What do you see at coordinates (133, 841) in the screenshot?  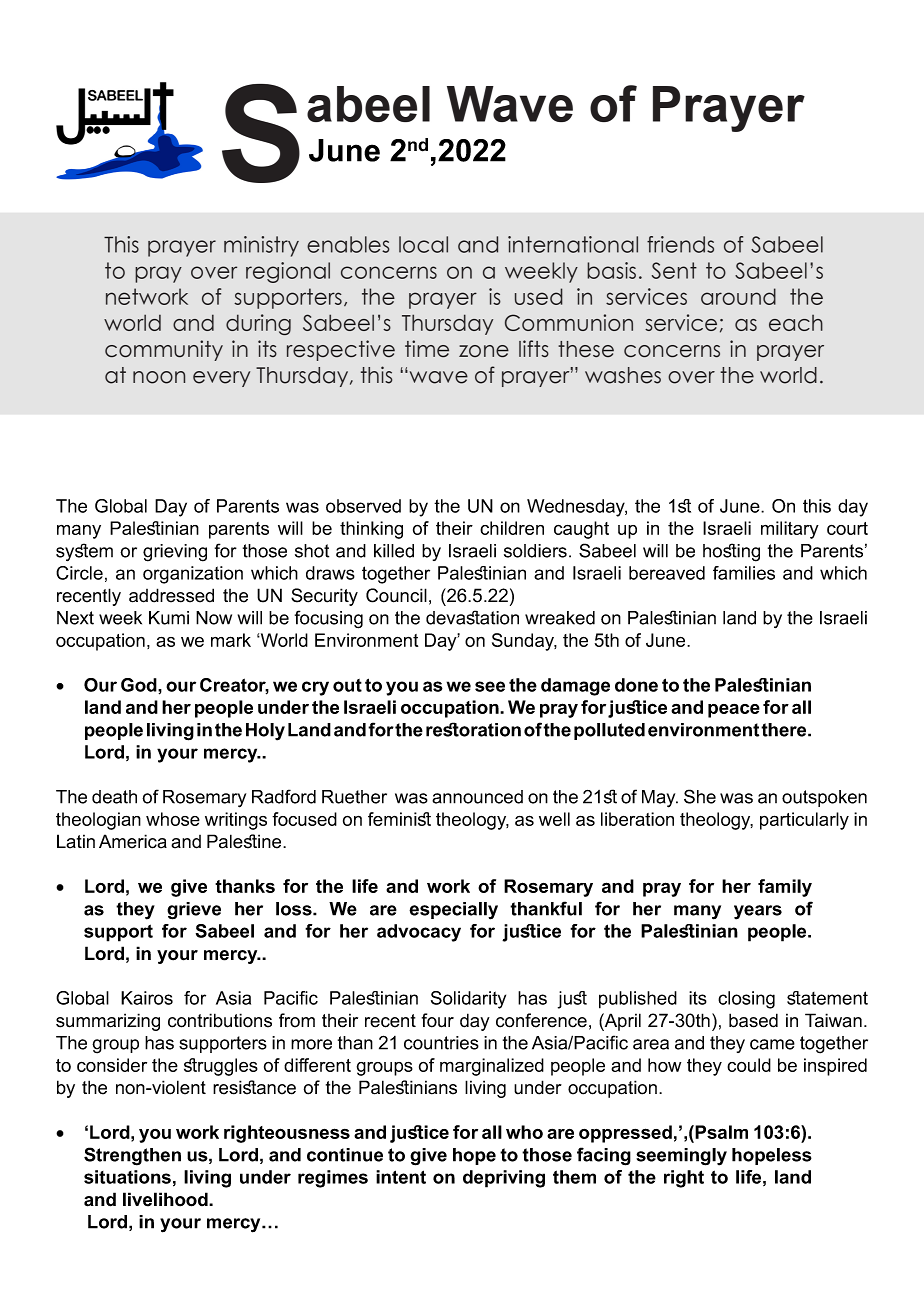 I see `America` at bounding box center [133, 841].
